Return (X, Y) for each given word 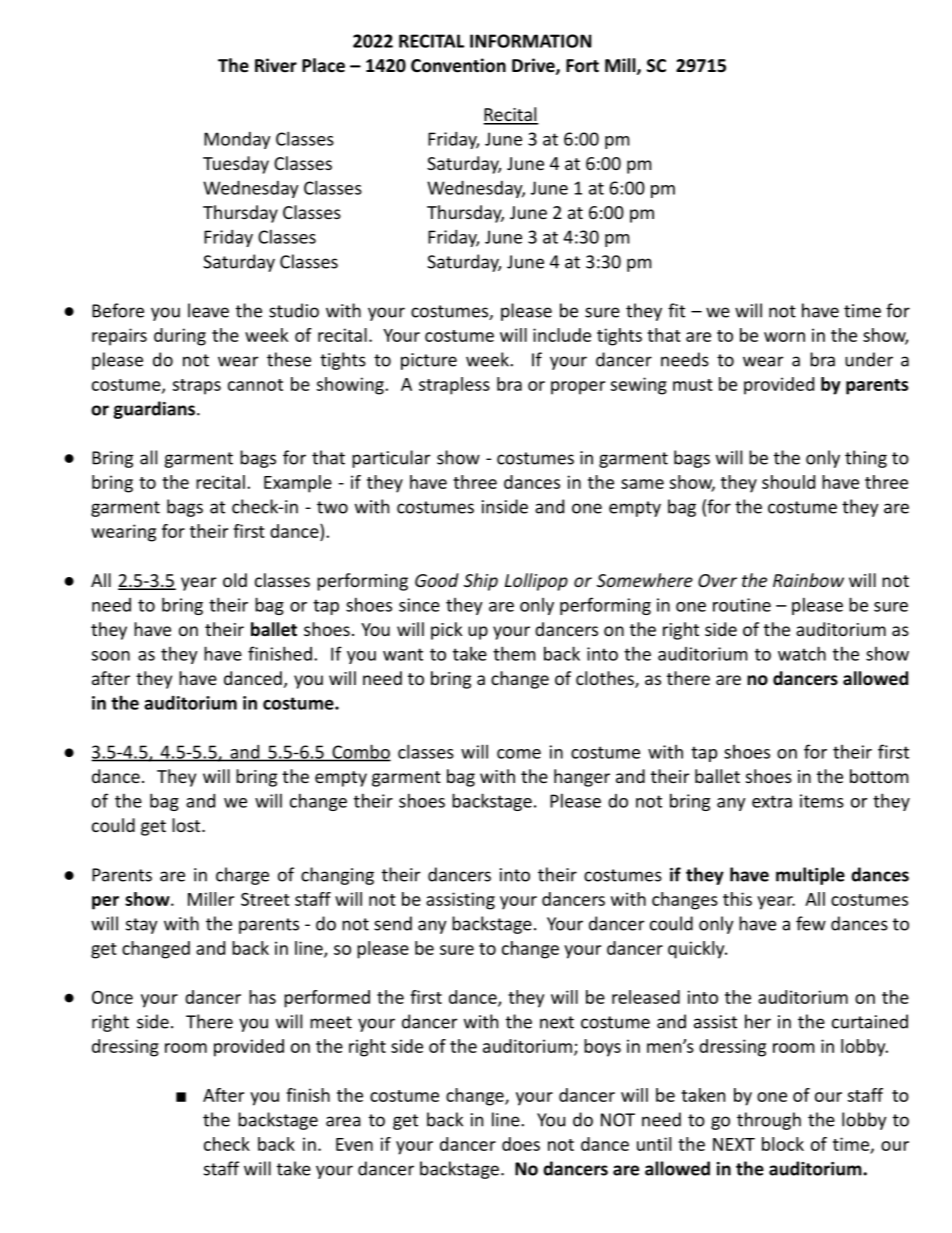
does (521, 1144)
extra (772, 801)
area (343, 1121)
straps (197, 387)
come (519, 754)
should (788, 482)
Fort (582, 66)
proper (578, 388)
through (769, 1121)
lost (187, 825)
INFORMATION (530, 41)
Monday (237, 140)
